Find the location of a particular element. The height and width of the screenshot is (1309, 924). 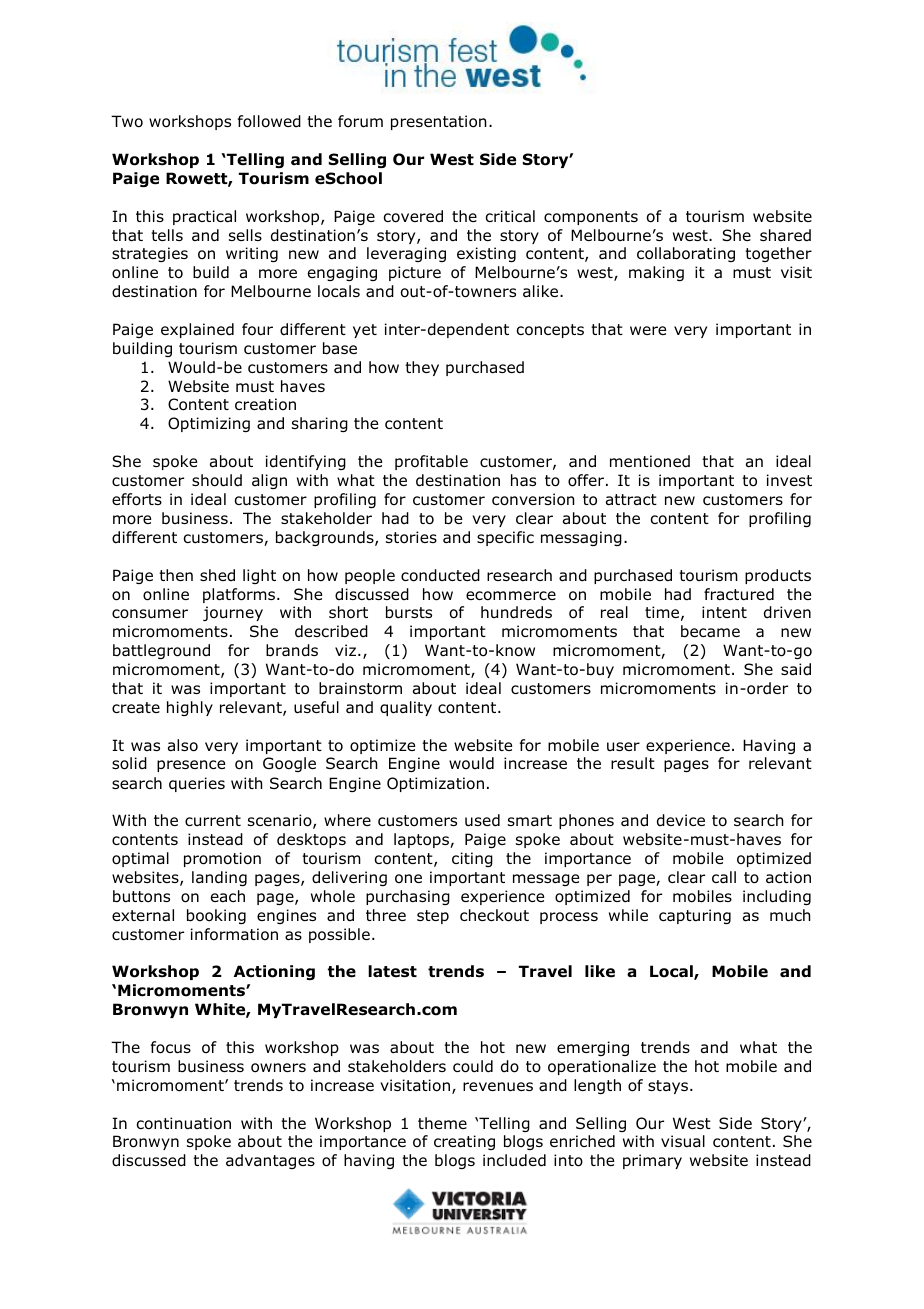

creating is located at coordinates (464, 1142).
